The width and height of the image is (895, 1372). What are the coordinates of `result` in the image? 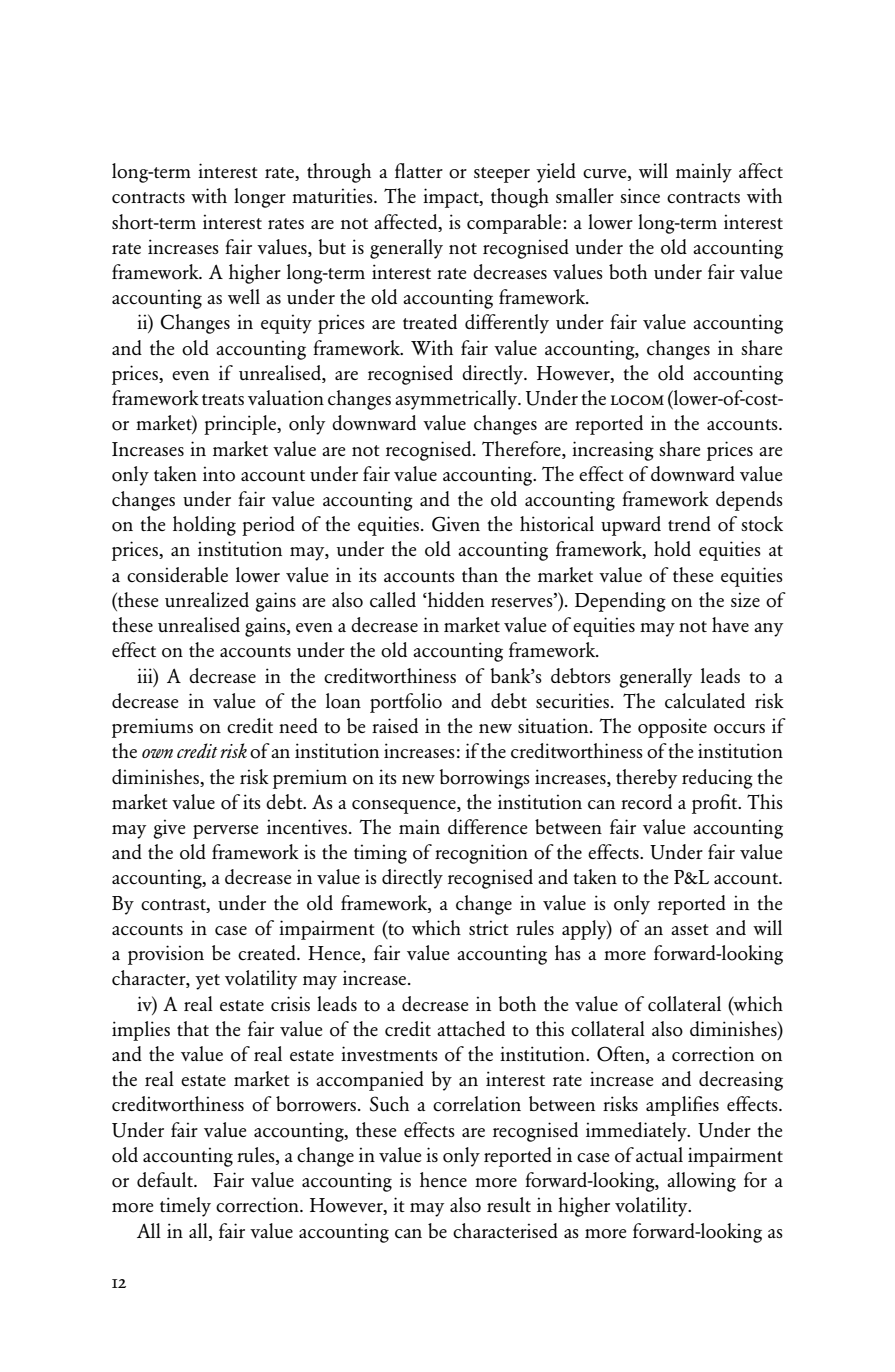 It's located at (509, 1204).
